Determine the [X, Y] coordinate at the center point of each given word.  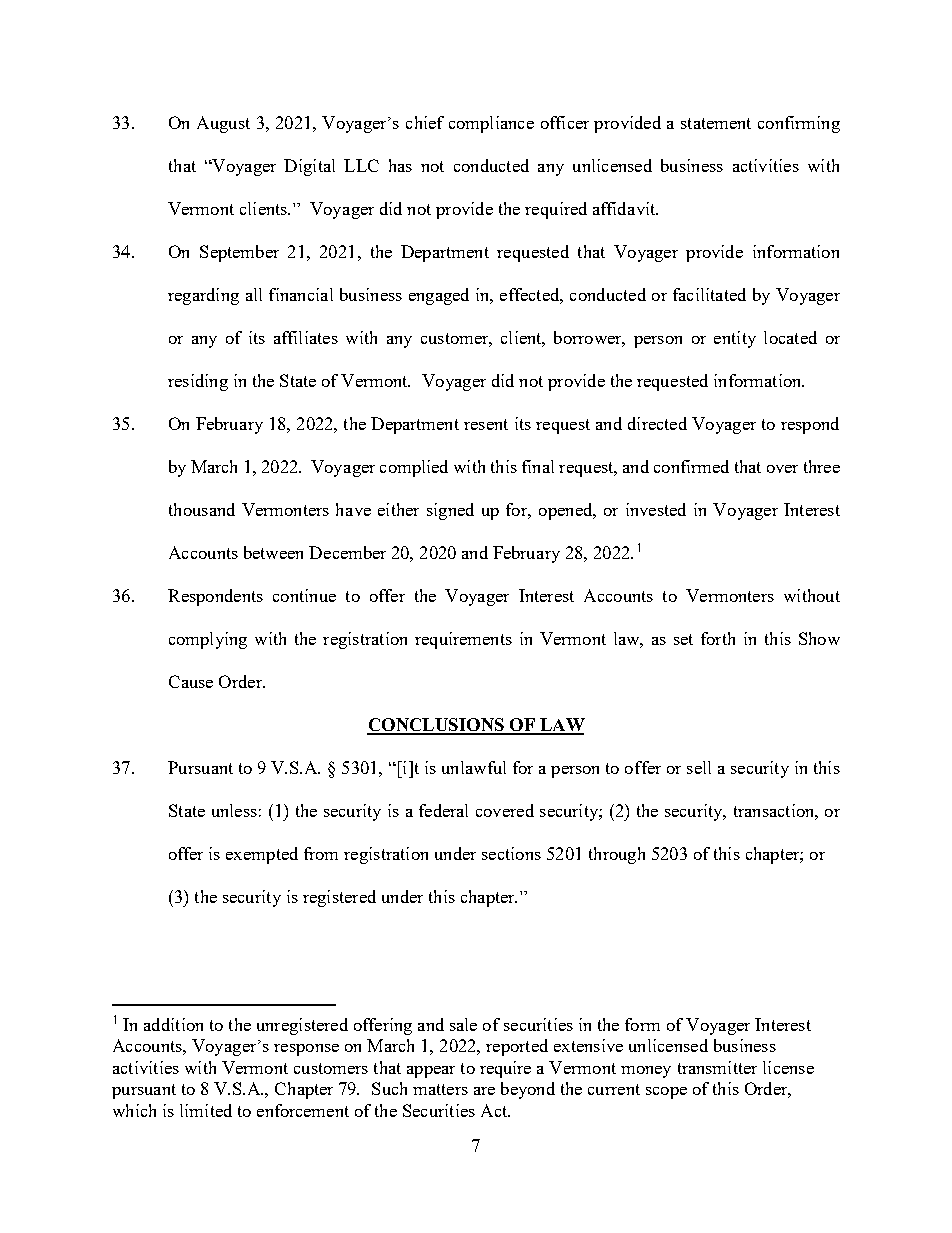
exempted [262, 855]
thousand [202, 509]
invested [656, 509]
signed [450, 511]
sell [699, 767]
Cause [191, 681]
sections [511, 853]
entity [735, 339]
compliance [491, 124]
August [223, 124]
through [617, 855]
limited [206, 1110]
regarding [203, 296]
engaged [439, 296]
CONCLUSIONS [436, 726]
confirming [799, 124]
